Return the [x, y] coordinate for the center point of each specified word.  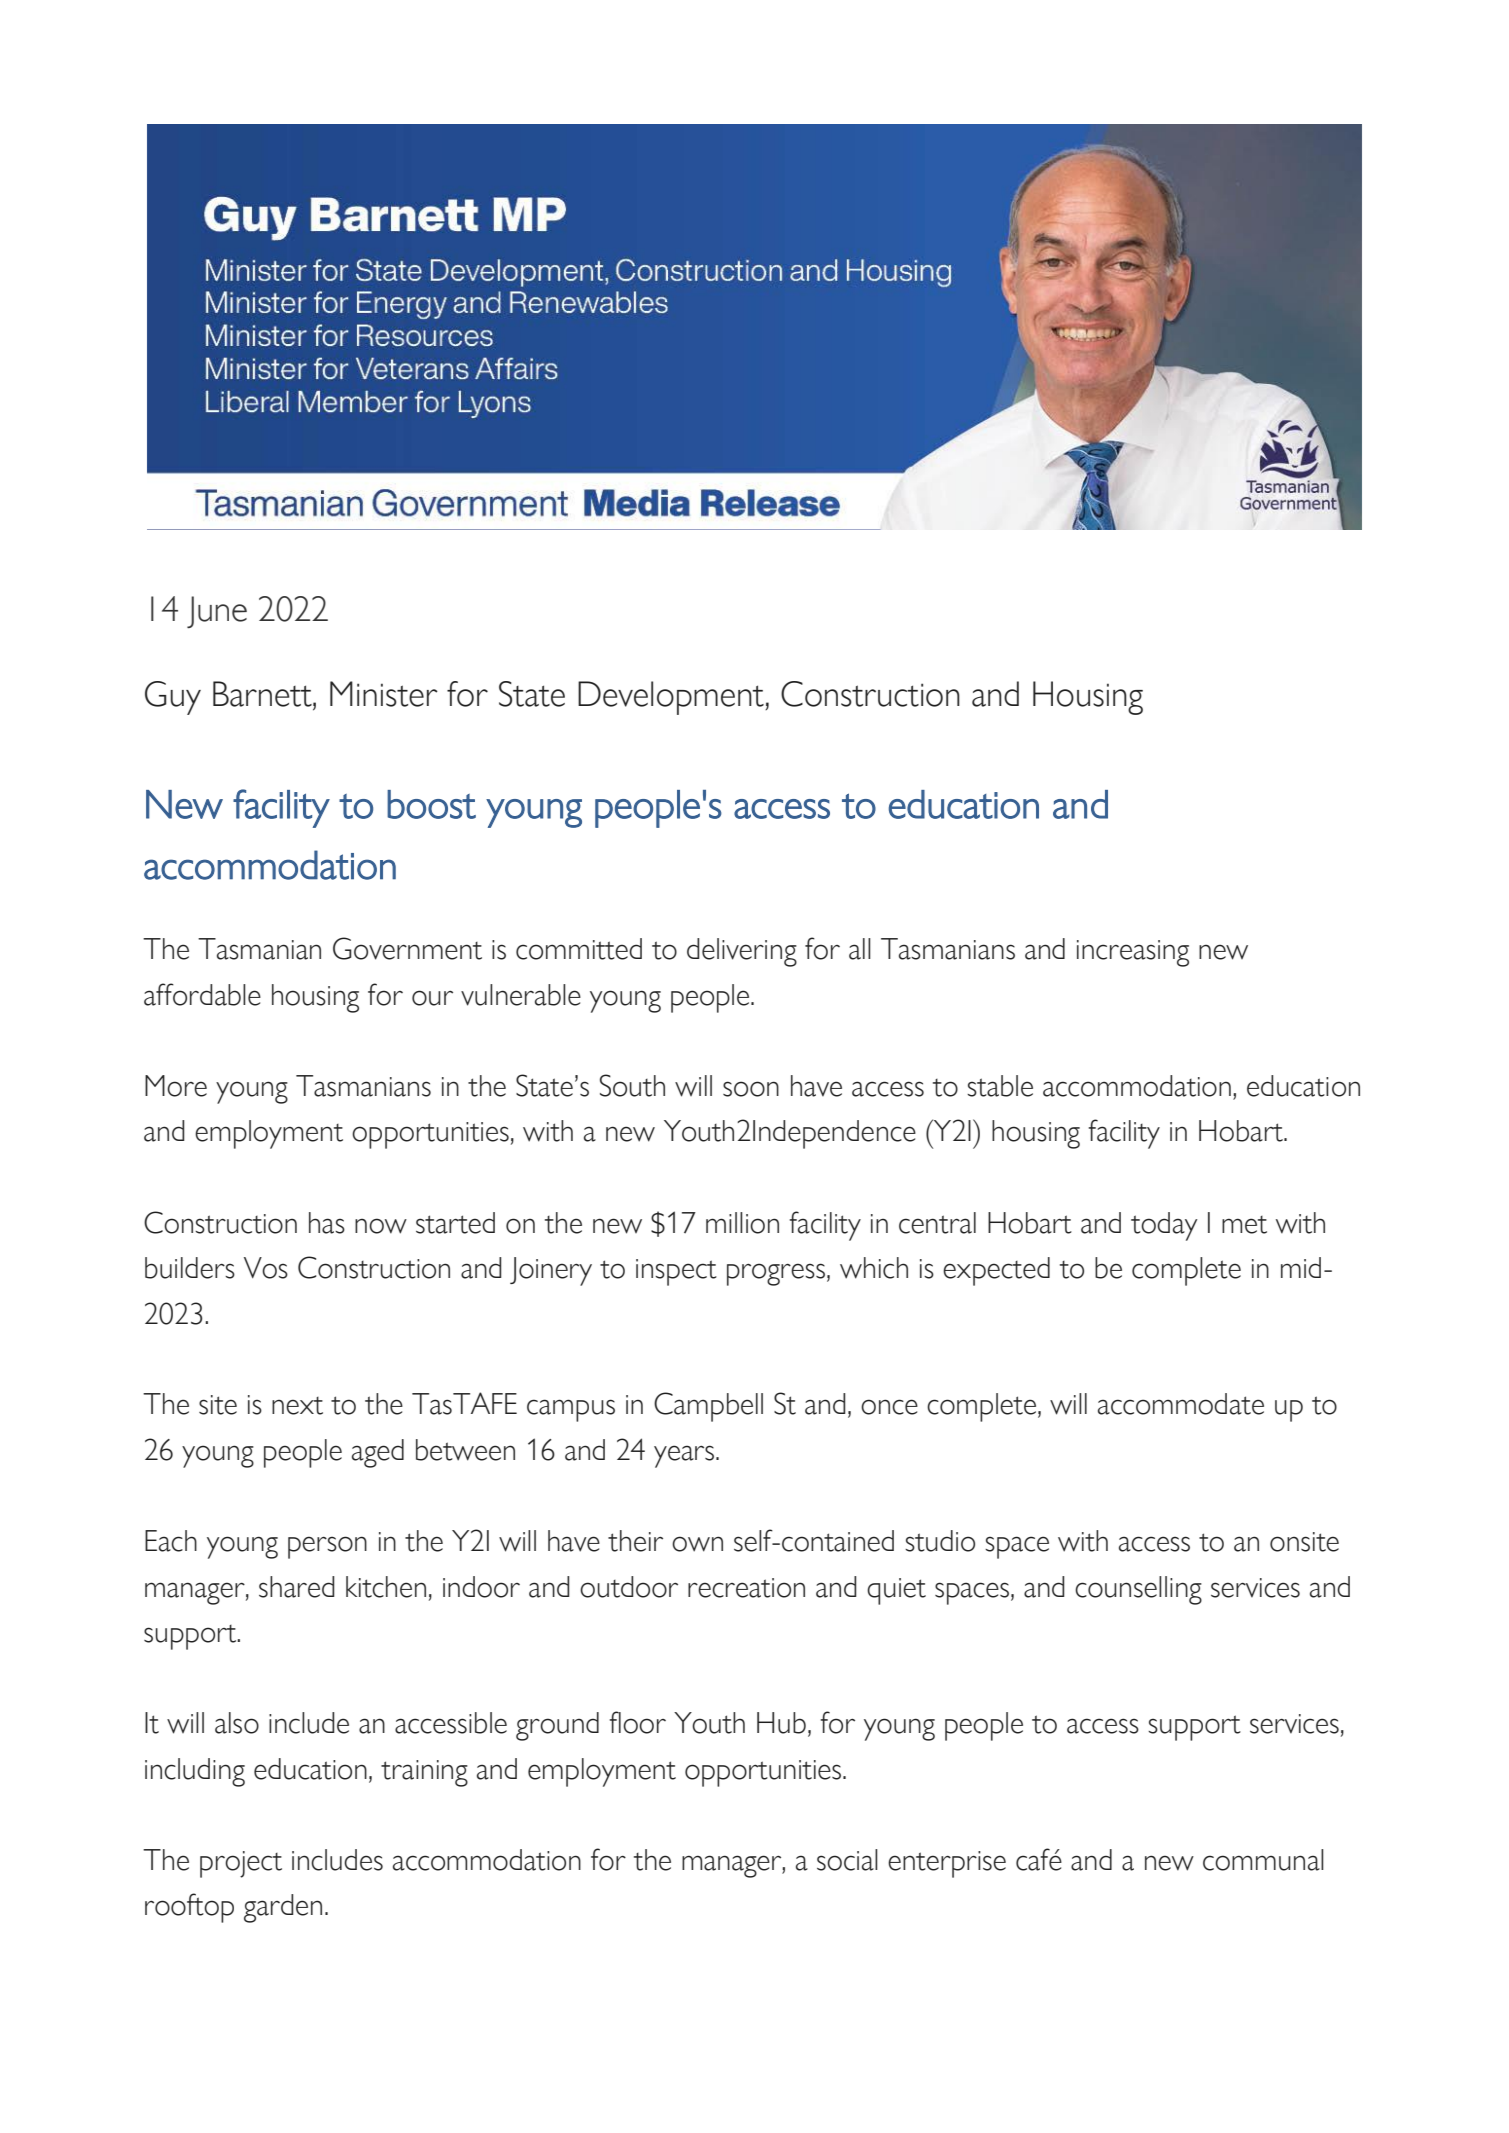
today [1164, 1226]
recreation [746, 1588]
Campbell [708, 1407]
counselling [1138, 1590]
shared [297, 1587]
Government [407, 948]
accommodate [1181, 1404]
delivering [742, 952]
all [860, 949]
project [241, 1864]
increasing [1133, 953]
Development [672, 698]
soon [751, 1089]
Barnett [263, 694]
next [297, 1406]
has [327, 1223]
